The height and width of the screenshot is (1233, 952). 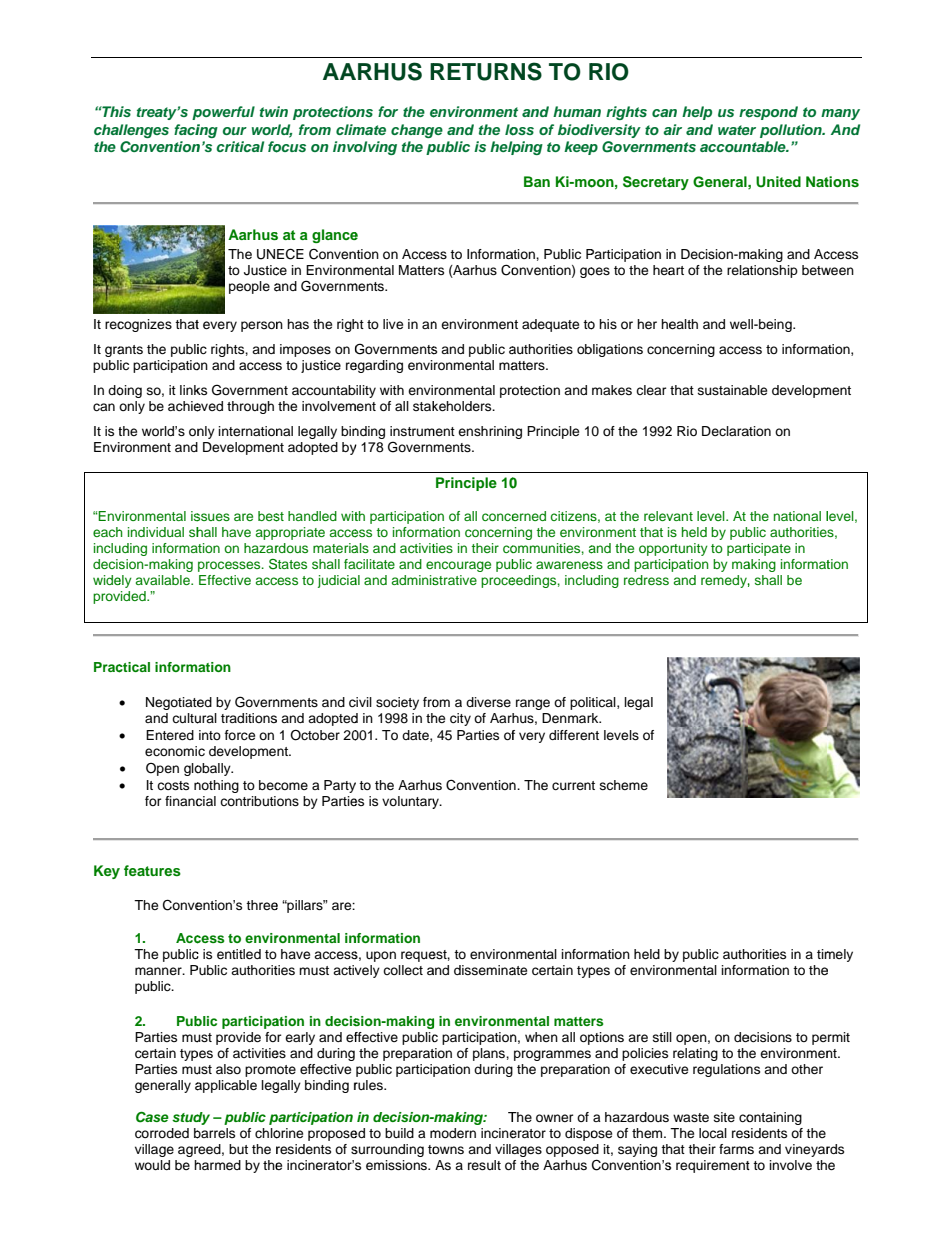 I want to click on United, so click(x=778, y=182).
